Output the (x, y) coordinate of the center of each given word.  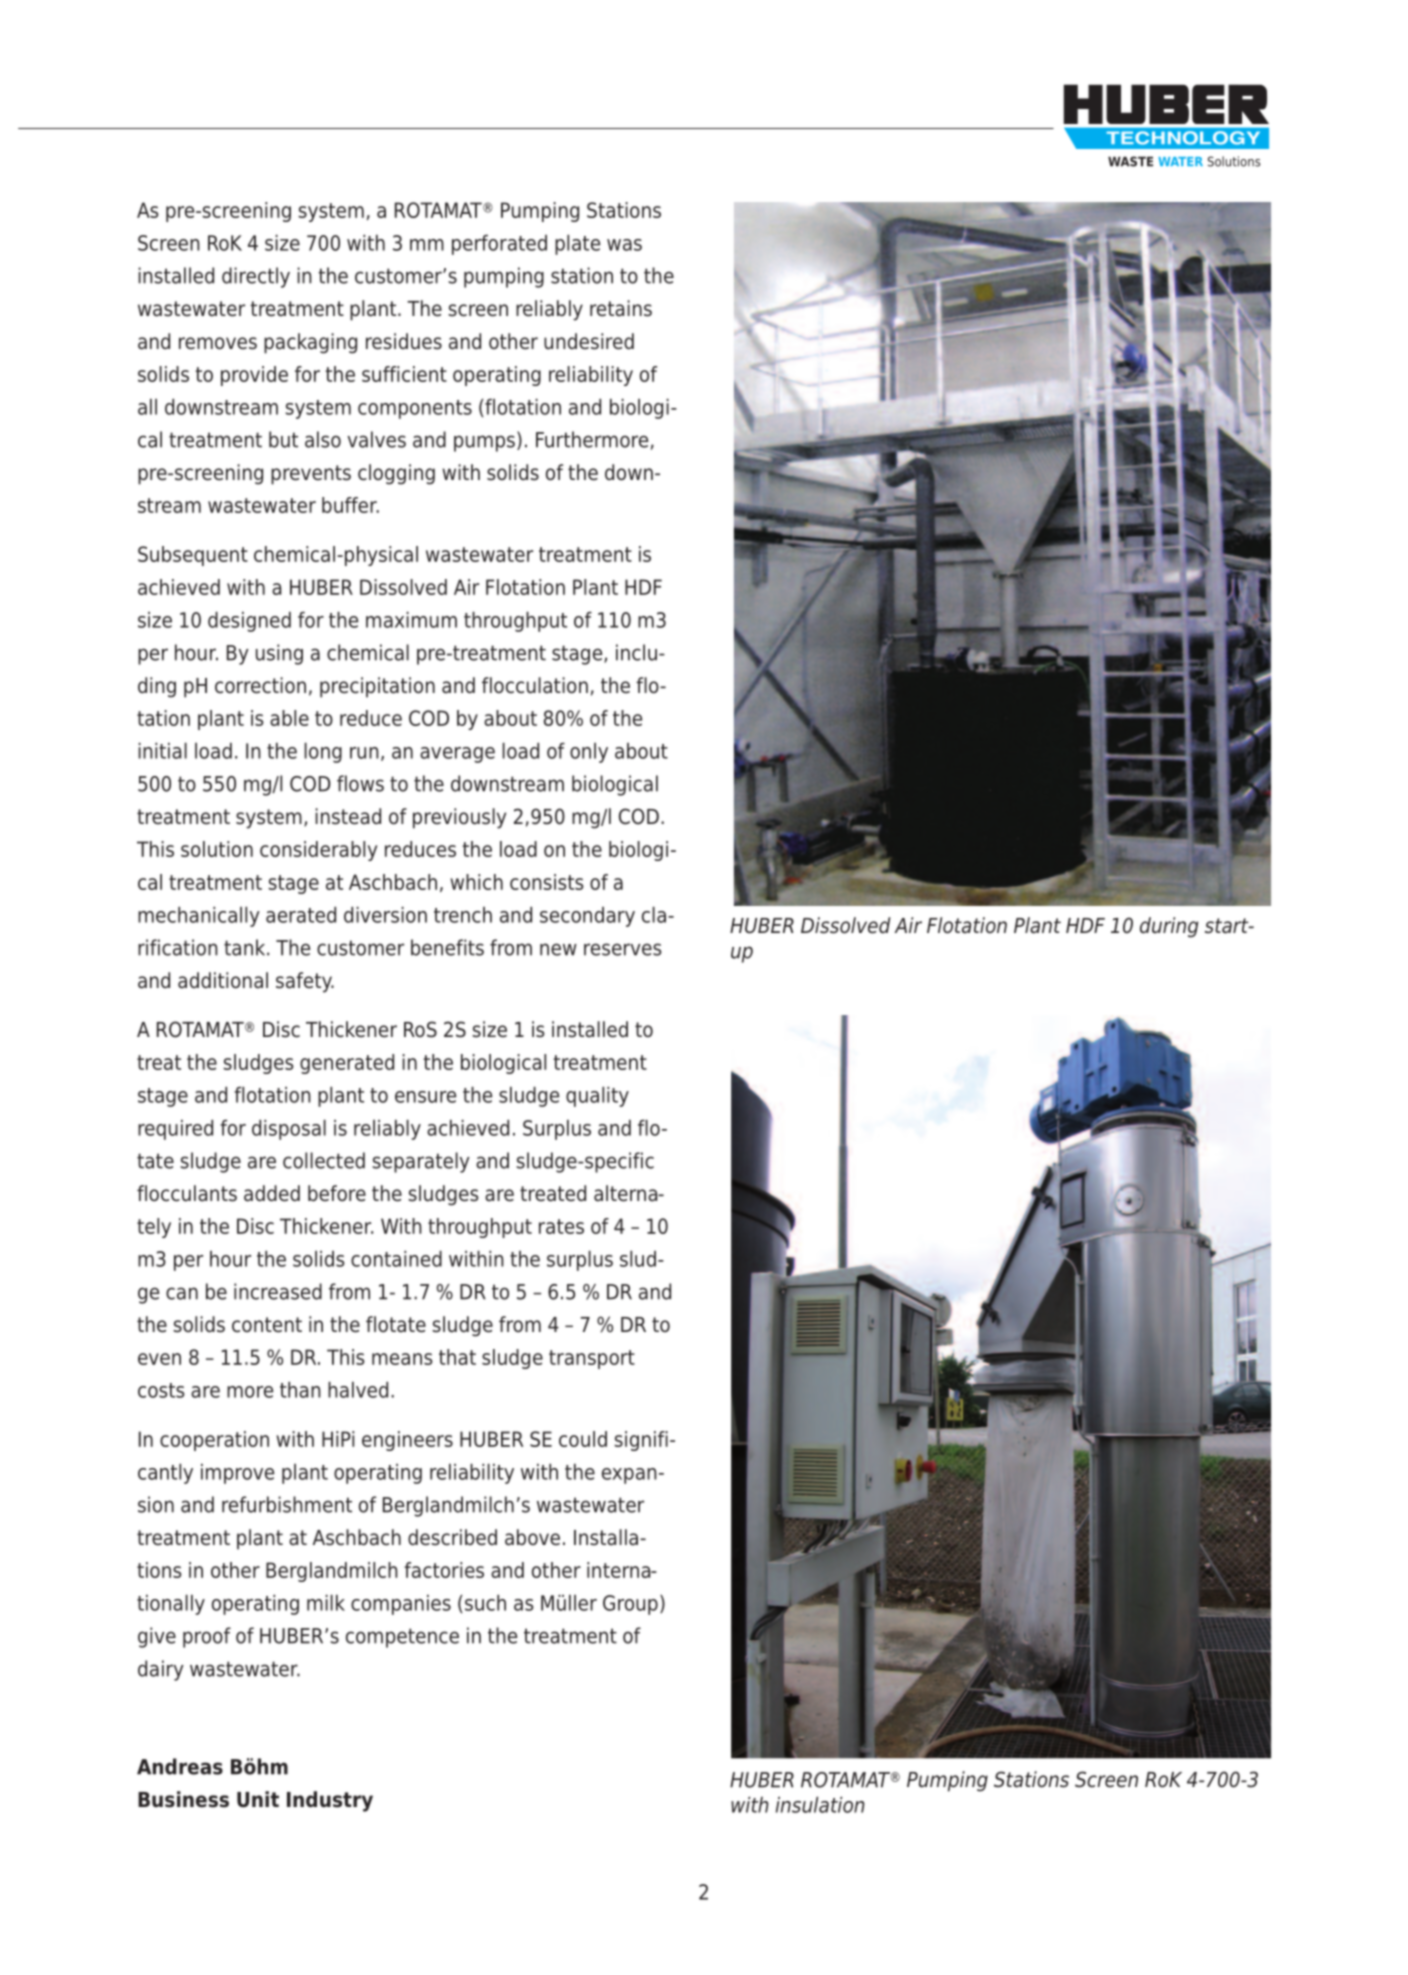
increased (278, 1291)
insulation (820, 1805)
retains (621, 308)
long (323, 753)
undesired (589, 341)
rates (561, 1226)
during (1169, 927)
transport (592, 1359)
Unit (258, 1799)
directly (256, 277)
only (589, 753)
